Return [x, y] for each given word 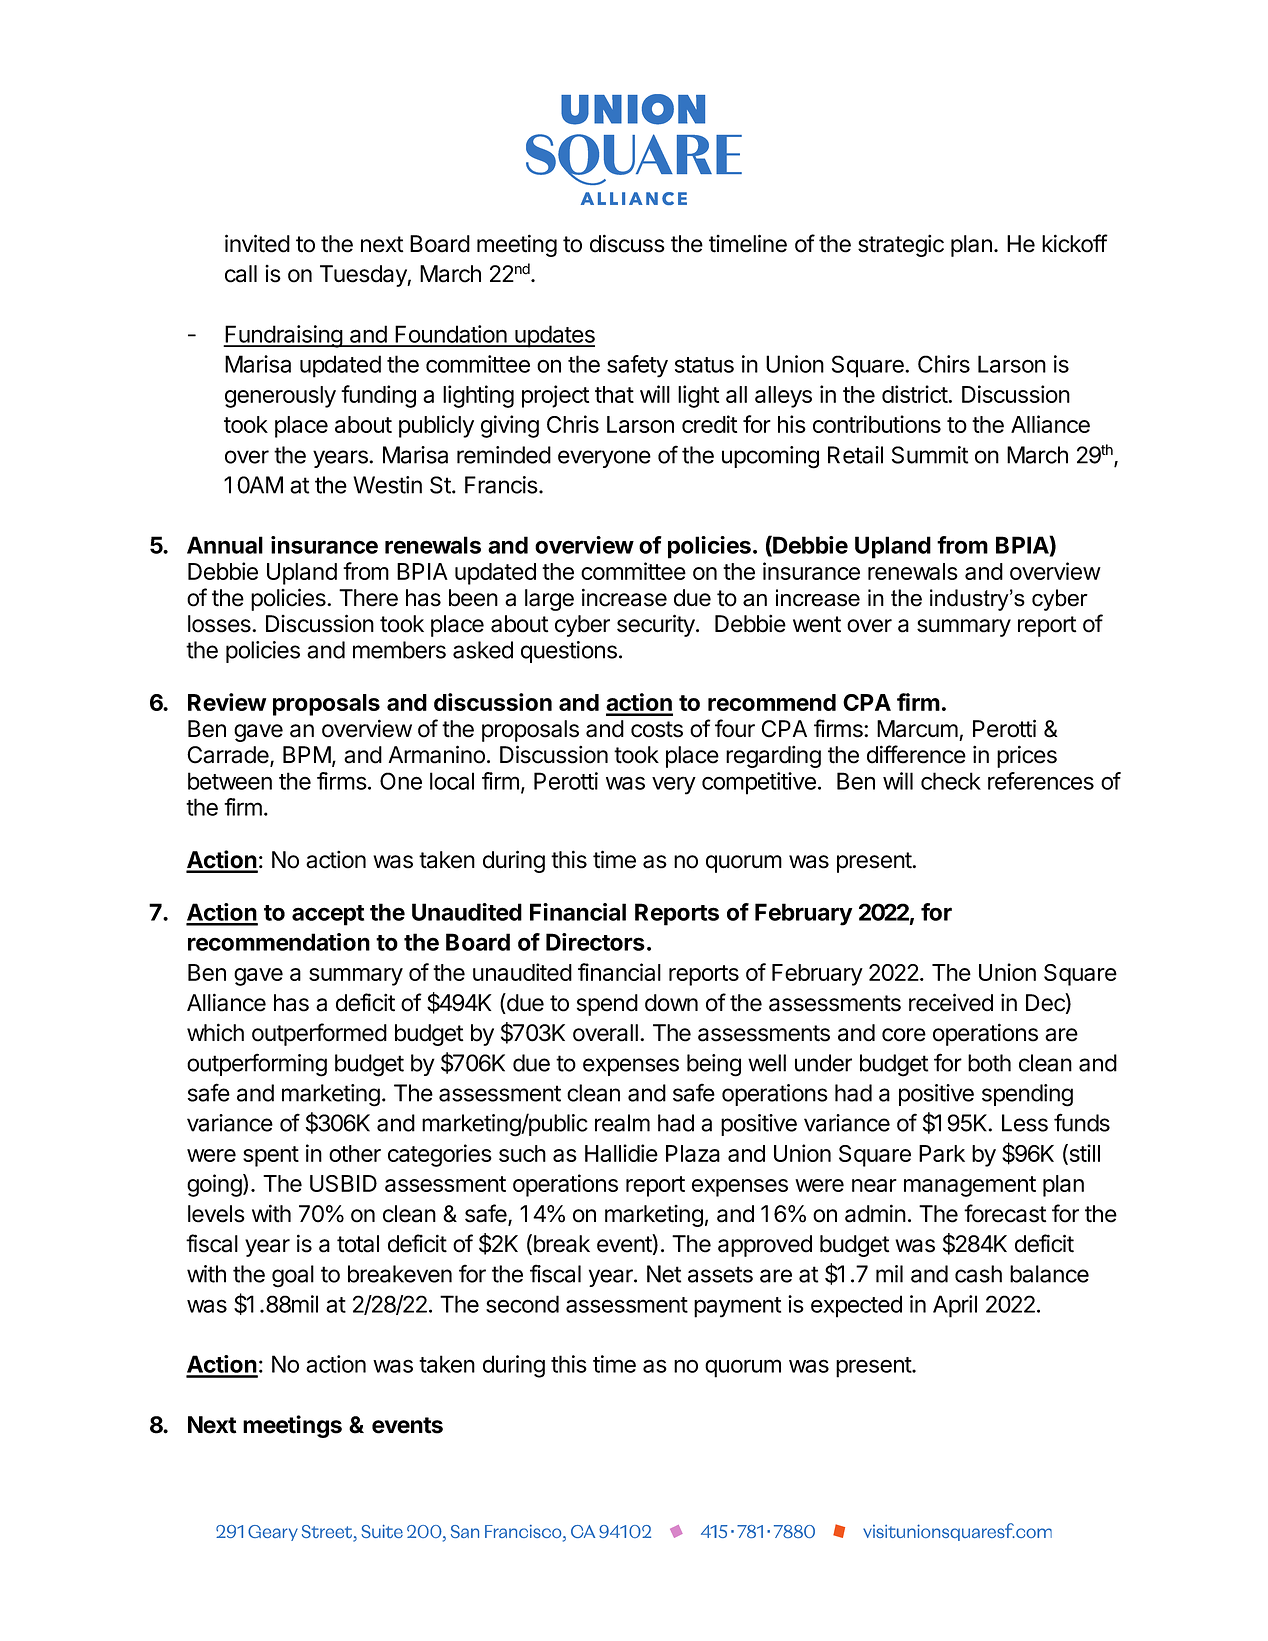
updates [554, 336]
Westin [387, 485]
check [951, 781]
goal [293, 1276]
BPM [307, 754]
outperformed [319, 1034]
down [671, 1003]
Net [664, 1274]
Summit [930, 455]
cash [978, 1274]
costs [657, 729]
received [951, 1002]
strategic [901, 245]
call [241, 274]
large [549, 600]
